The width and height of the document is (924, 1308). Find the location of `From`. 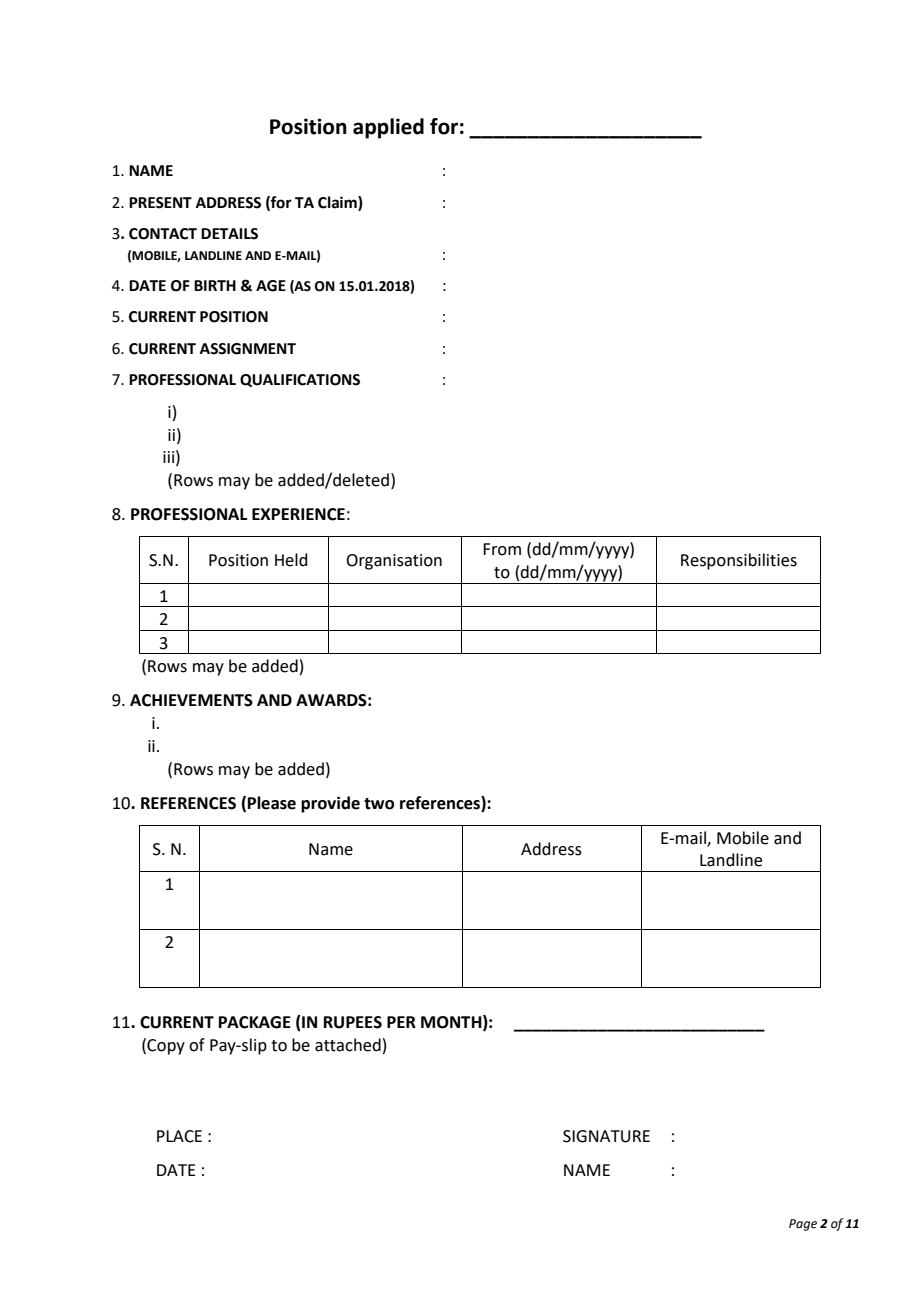

From is located at coordinates (502, 549).
